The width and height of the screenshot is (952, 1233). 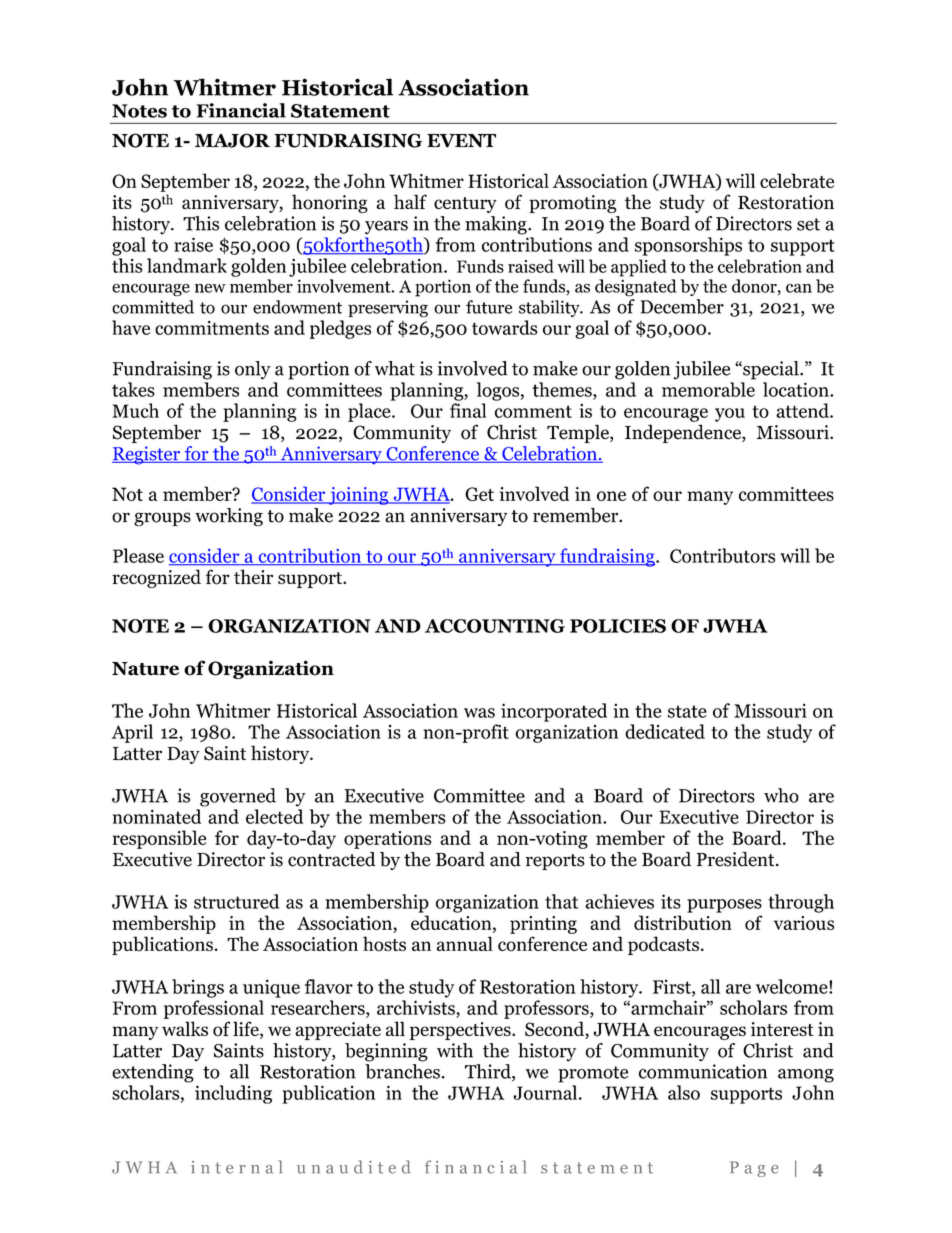 I want to click on EVENT, so click(x=461, y=141).
